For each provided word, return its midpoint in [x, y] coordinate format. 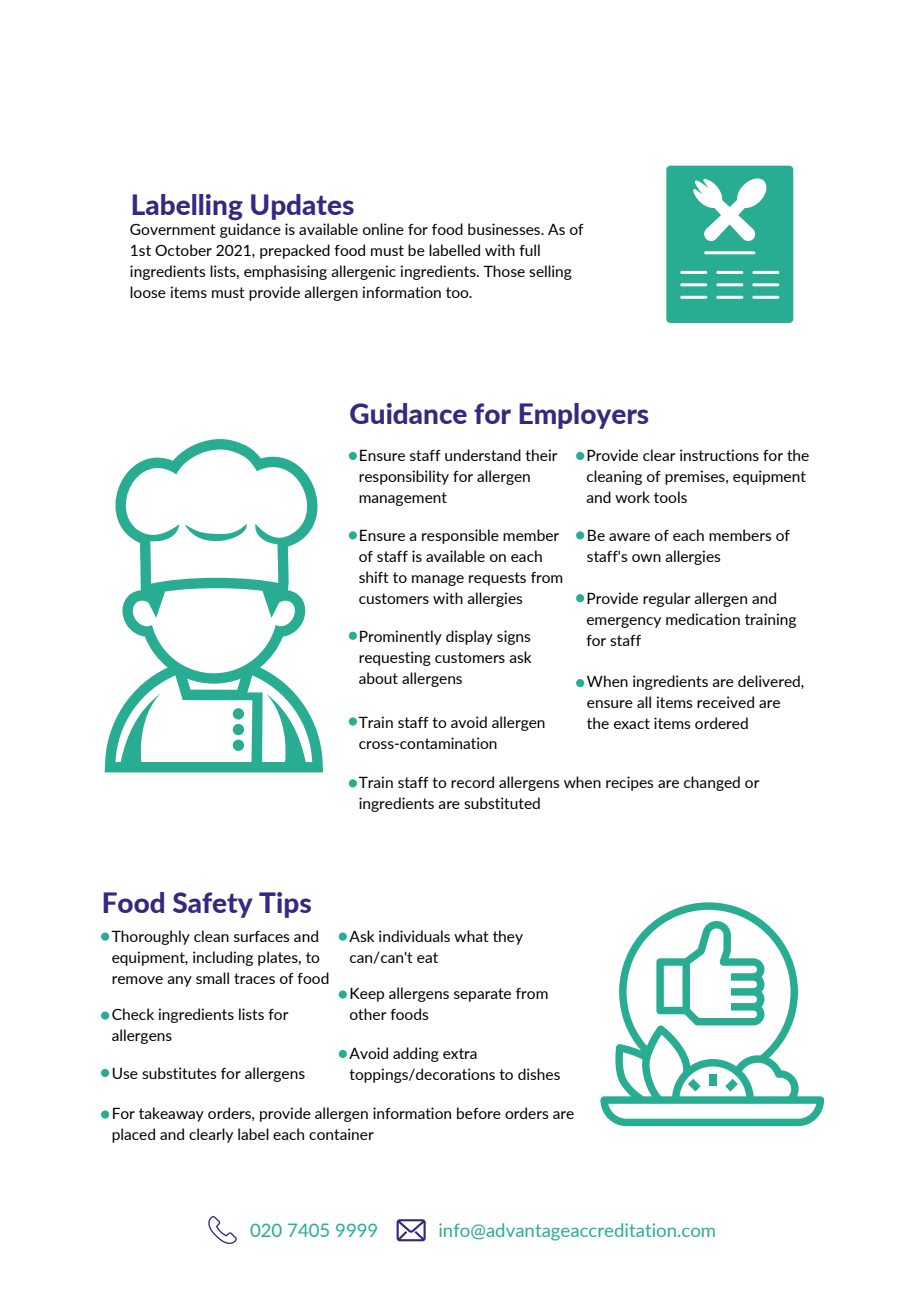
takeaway [171, 1114]
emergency [624, 622]
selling [550, 272]
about [378, 678]
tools [670, 497]
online [383, 229]
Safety [213, 905]
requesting [395, 658]
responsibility [404, 477]
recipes [630, 783]
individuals [414, 936]
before [479, 1113]
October [183, 250]
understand [483, 455]
